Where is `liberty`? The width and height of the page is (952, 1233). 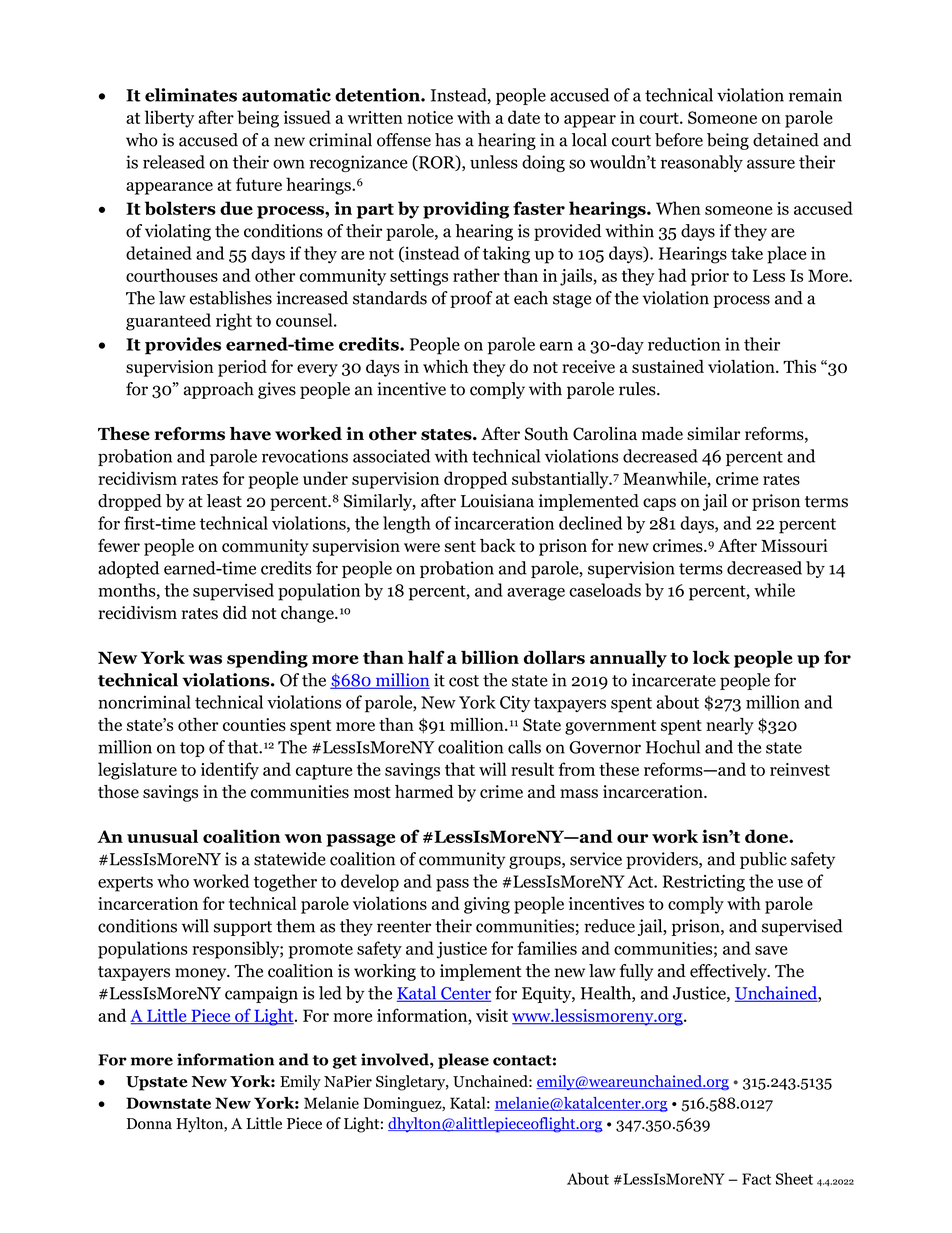
liberty is located at coordinates (169, 119).
